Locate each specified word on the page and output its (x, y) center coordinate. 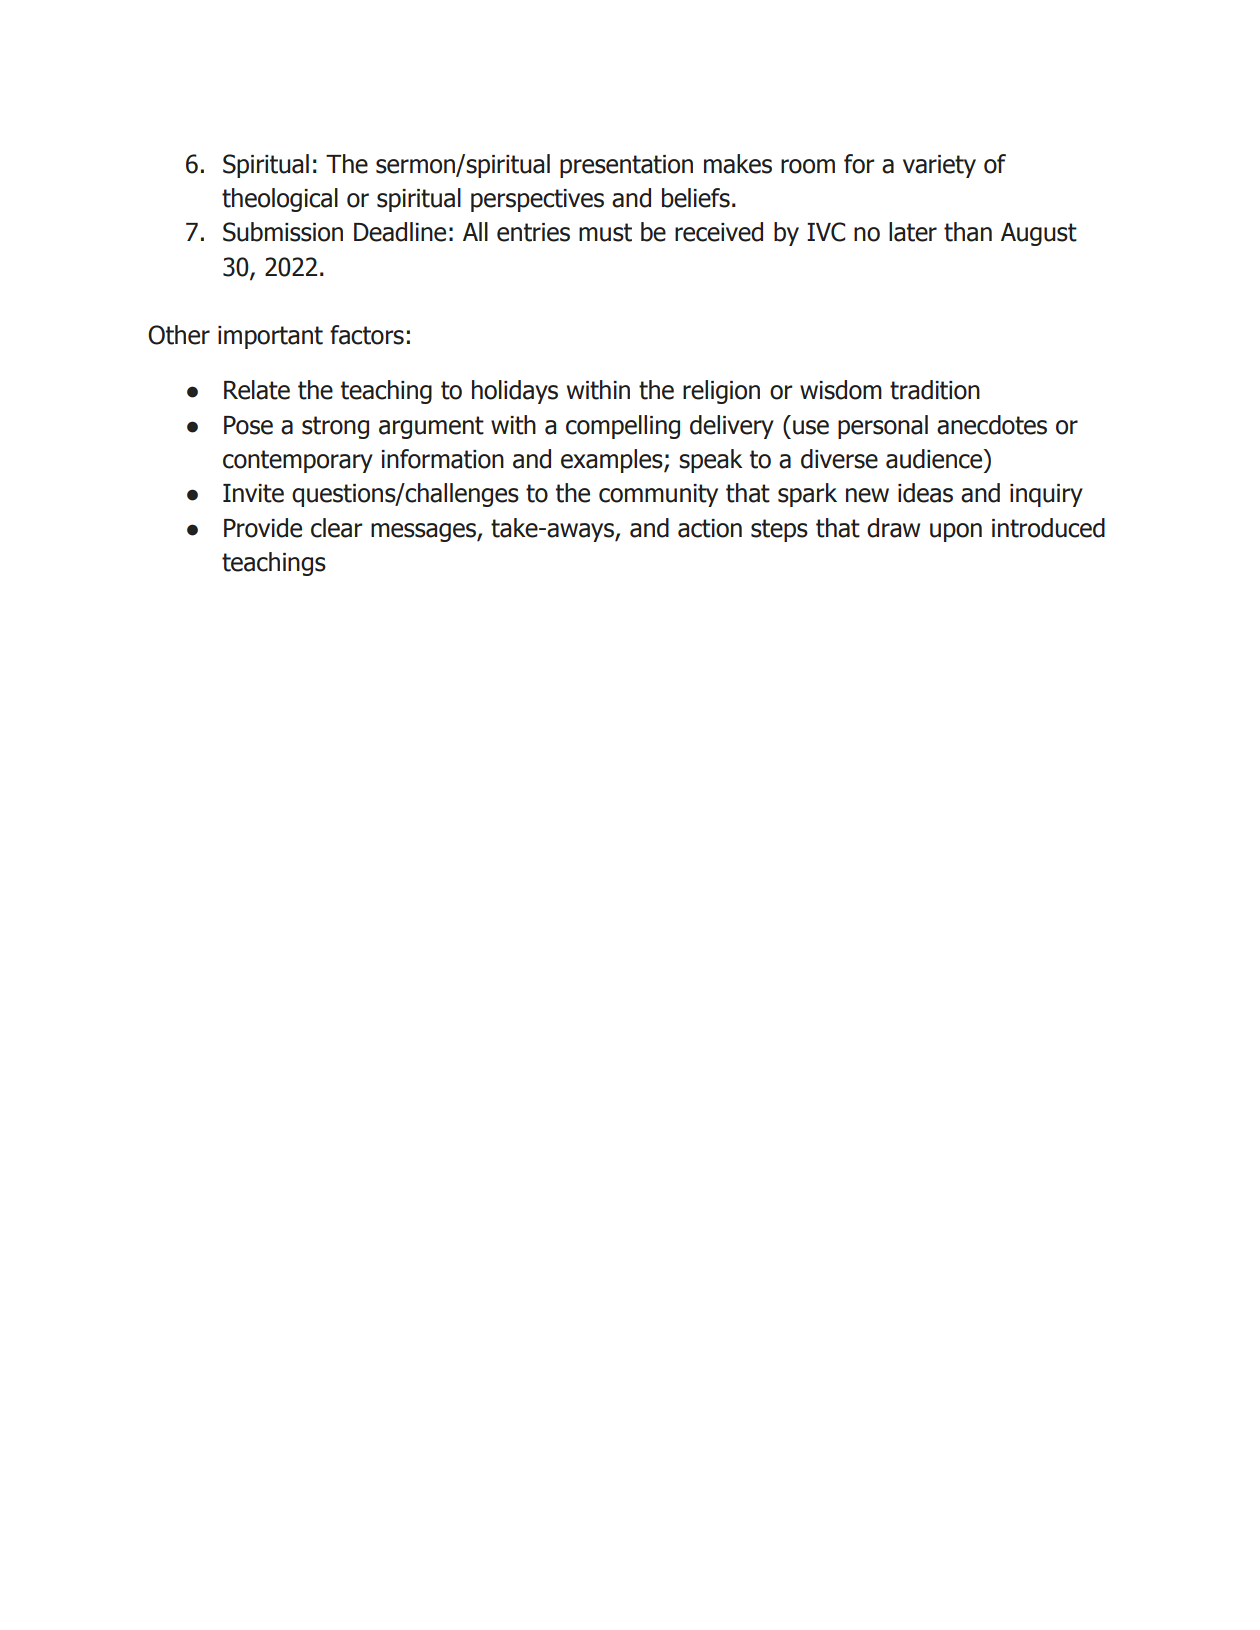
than (968, 232)
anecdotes (992, 425)
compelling (623, 427)
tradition (935, 390)
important (270, 337)
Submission (283, 232)
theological (280, 200)
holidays (515, 392)
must (605, 232)
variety (939, 166)
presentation (626, 166)
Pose (248, 425)
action (710, 528)
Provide (263, 528)
